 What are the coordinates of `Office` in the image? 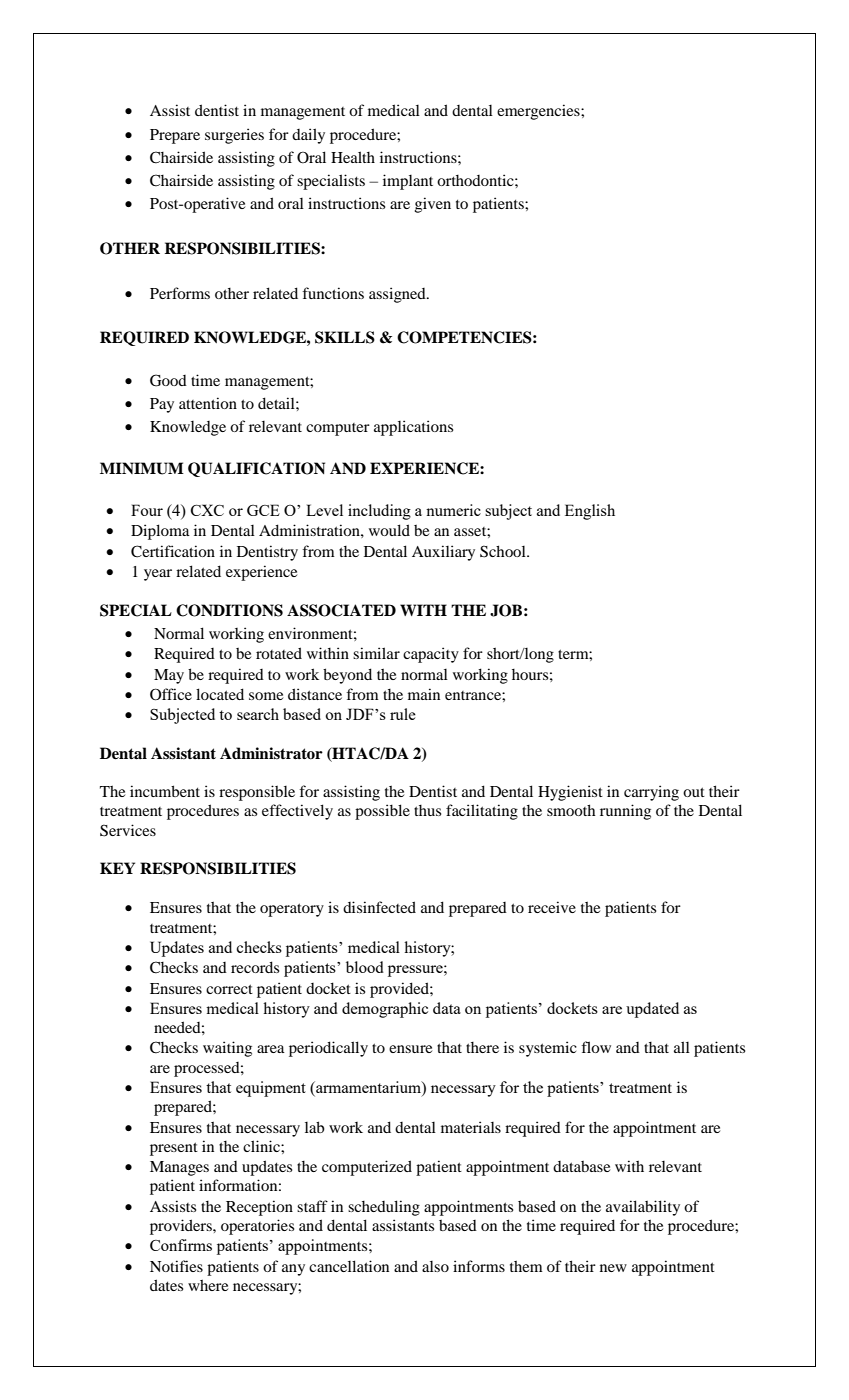 It's located at (171, 694).
